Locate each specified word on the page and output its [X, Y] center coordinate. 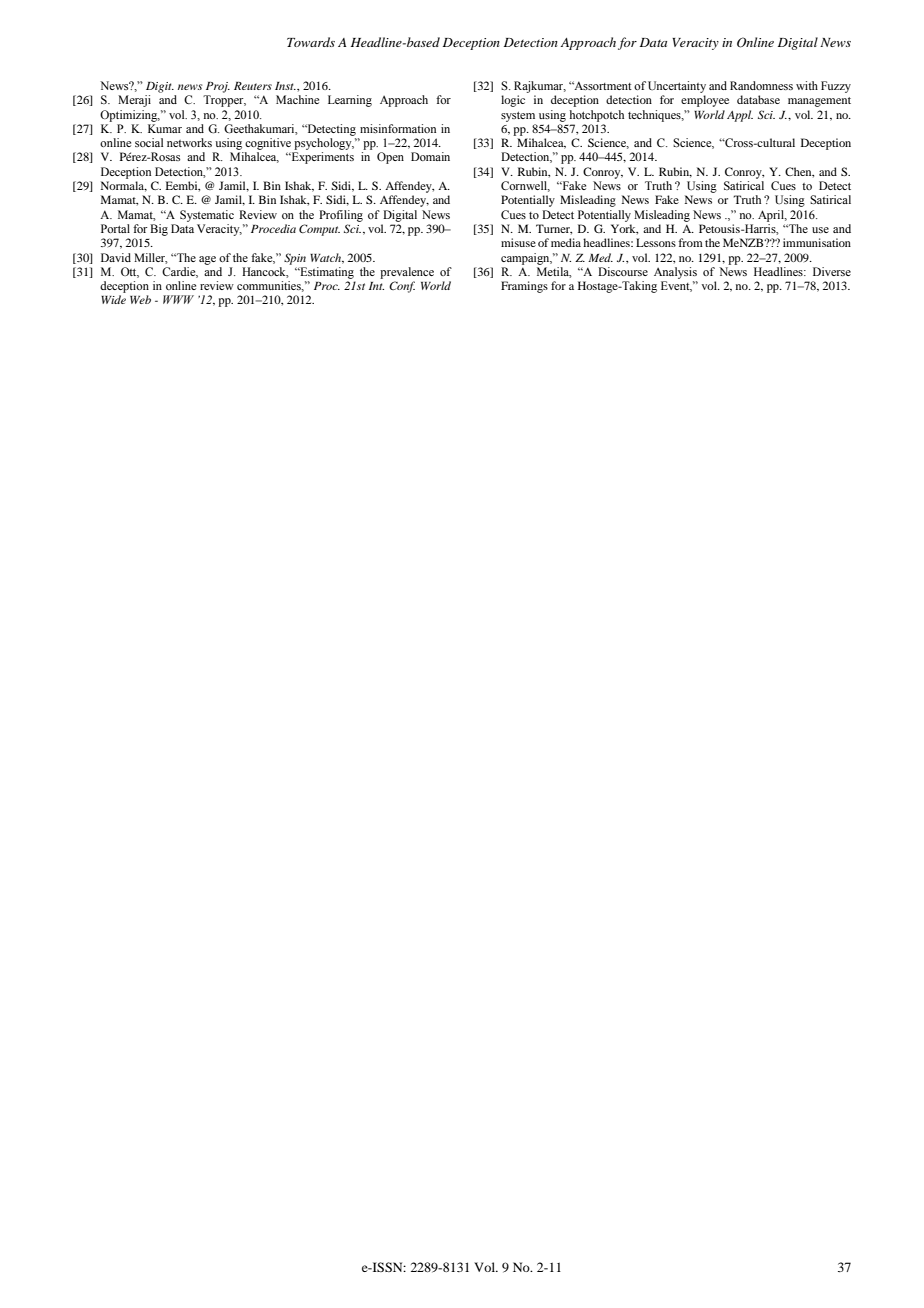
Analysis [675, 273]
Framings [524, 287]
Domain [430, 156]
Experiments [321, 158]
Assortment [602, 85]
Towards [311, 42]
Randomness [761, 85]
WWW [178, 299]
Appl [740, 116]
